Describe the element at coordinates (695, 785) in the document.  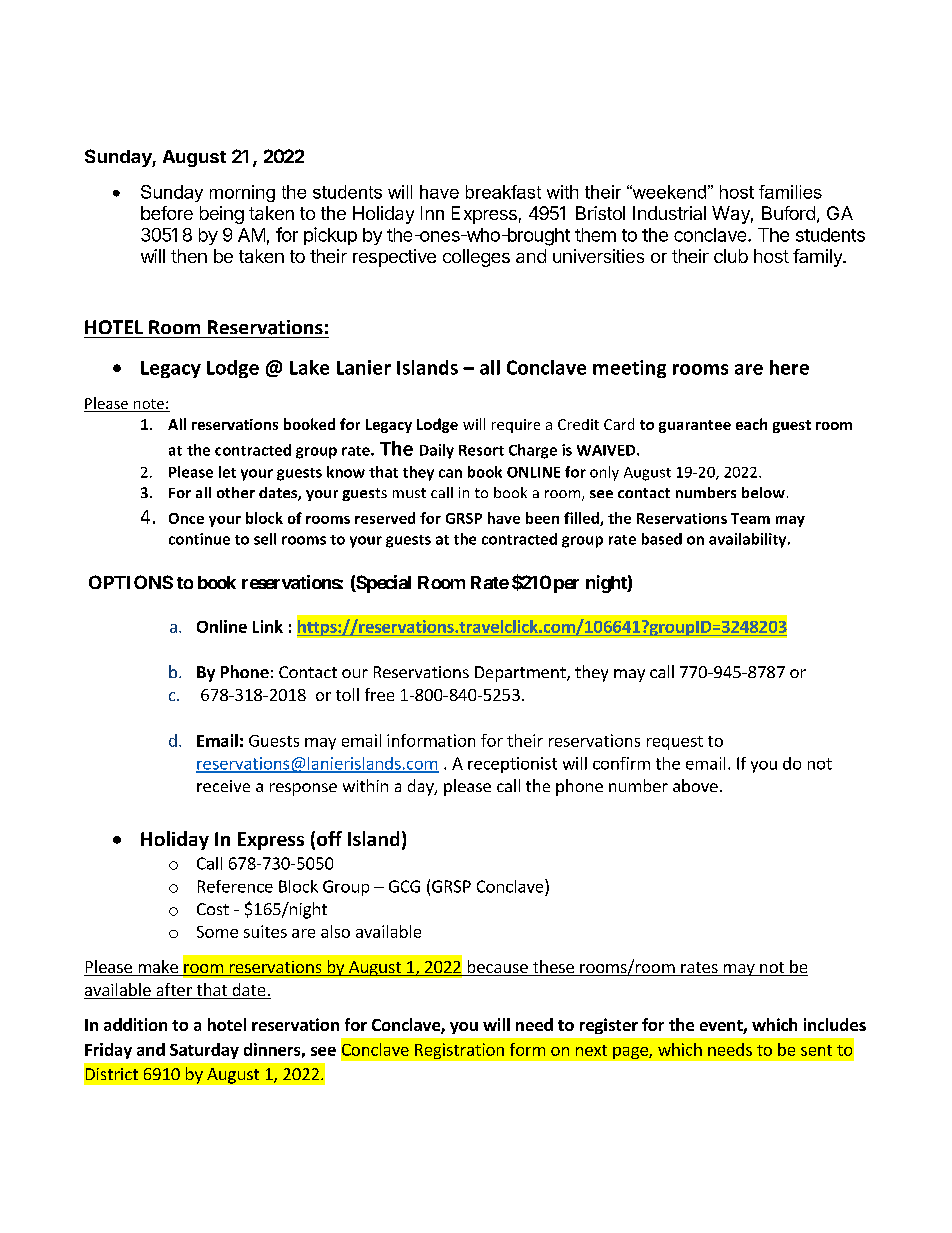
I see `above` at that location.
